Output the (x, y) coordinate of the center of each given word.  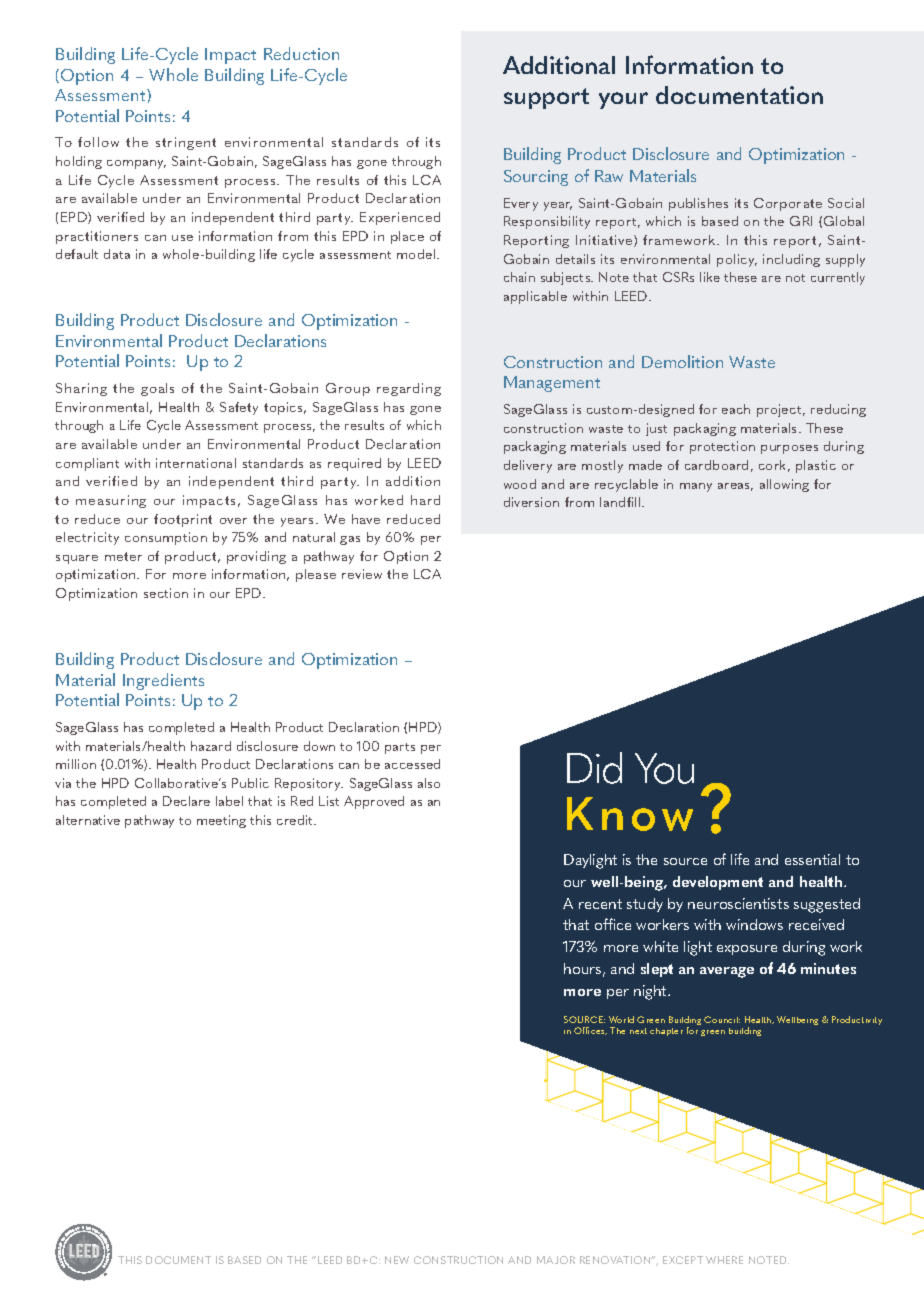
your (623, 100)
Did (594, 768)
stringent (186, 143)
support (546, 98)
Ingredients (163, 681)
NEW (397, 1260)
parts (400, 748)
